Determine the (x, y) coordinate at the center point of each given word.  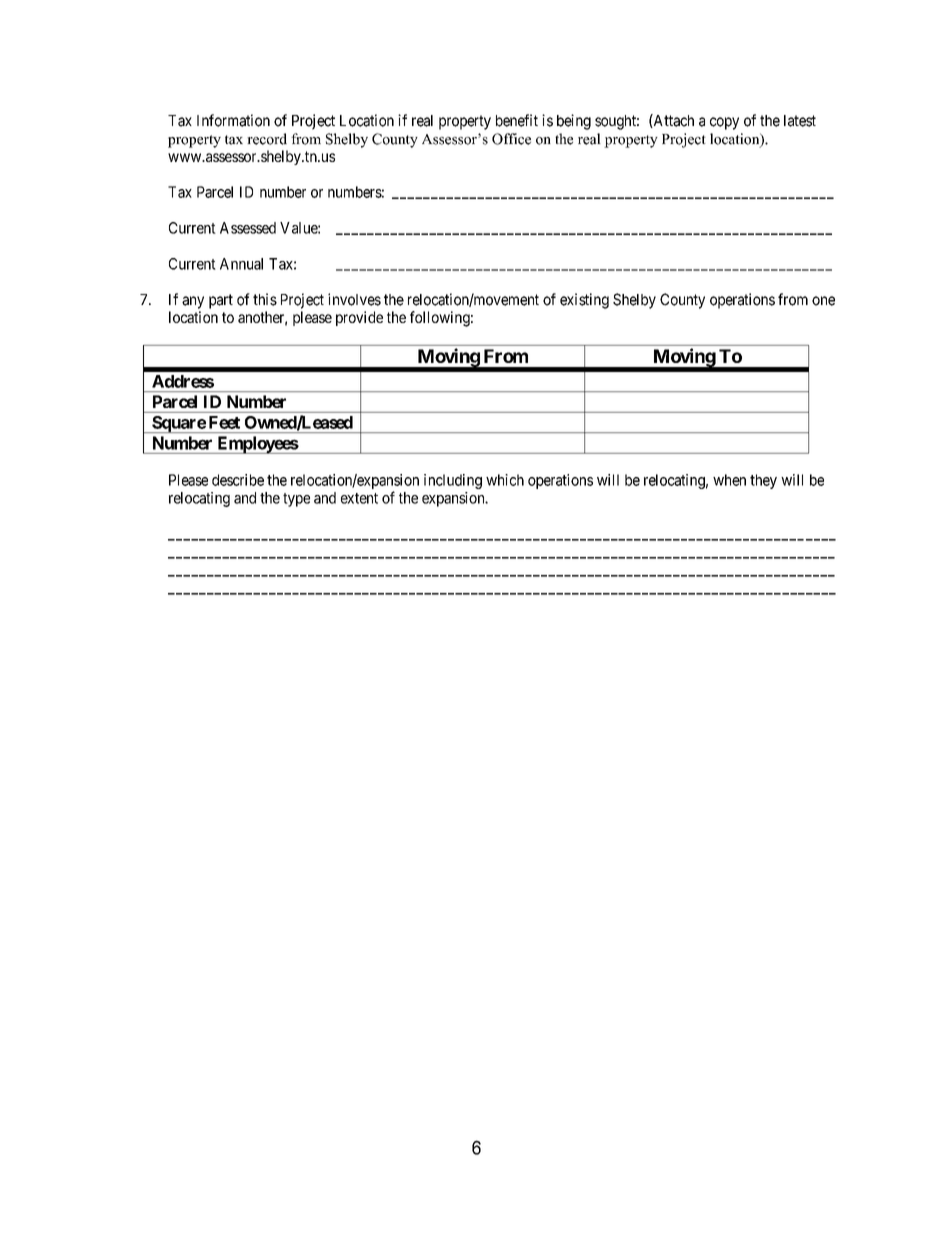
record (267, 139)
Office (511, 139)
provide (359, 318)
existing (584, 301)
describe (238, 480)
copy (724, 123)
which (505, 480)
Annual (241, 264)
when (729, 480)
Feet (224, 422)
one (823, 301)
